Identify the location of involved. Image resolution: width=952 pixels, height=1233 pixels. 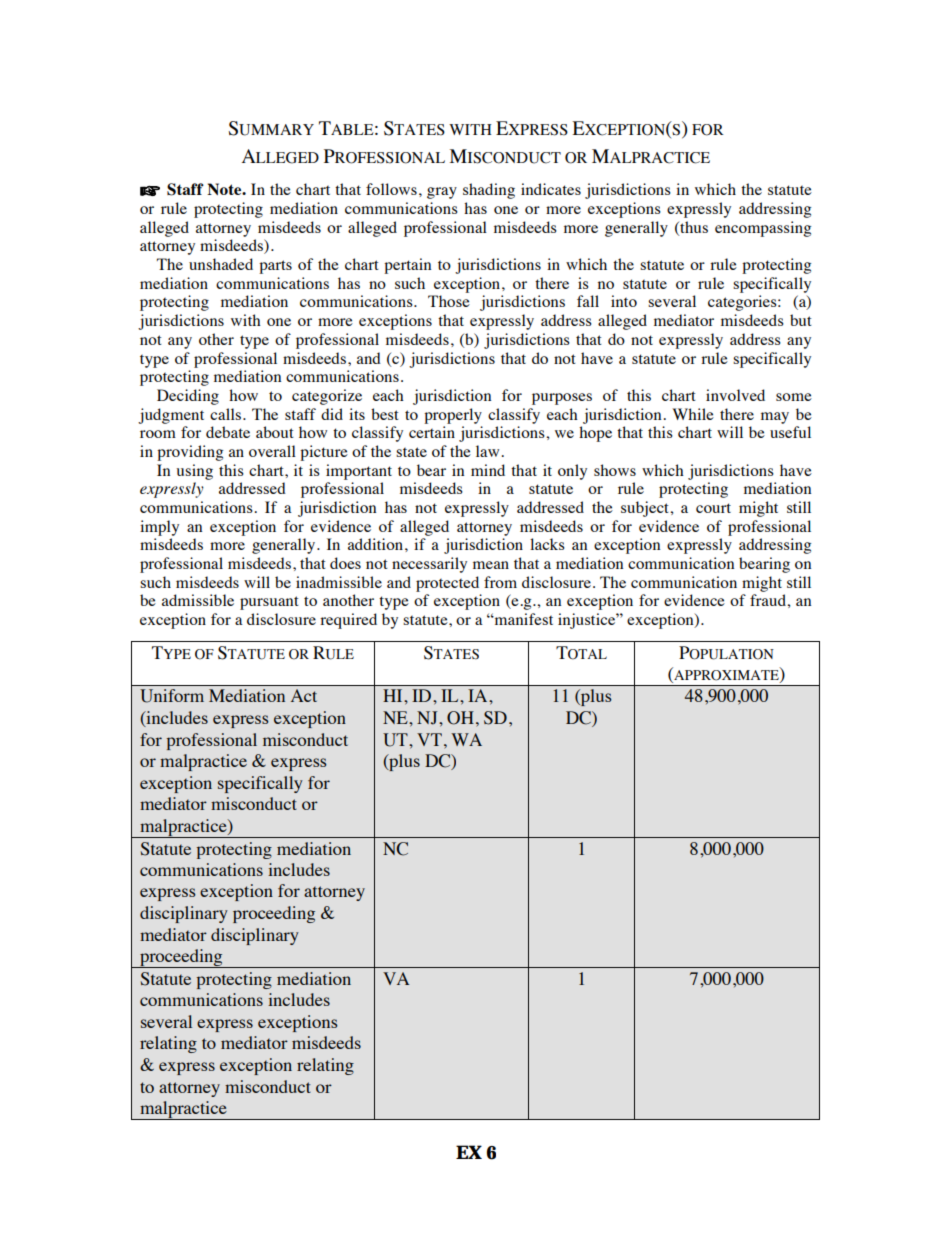
(735, 395).
